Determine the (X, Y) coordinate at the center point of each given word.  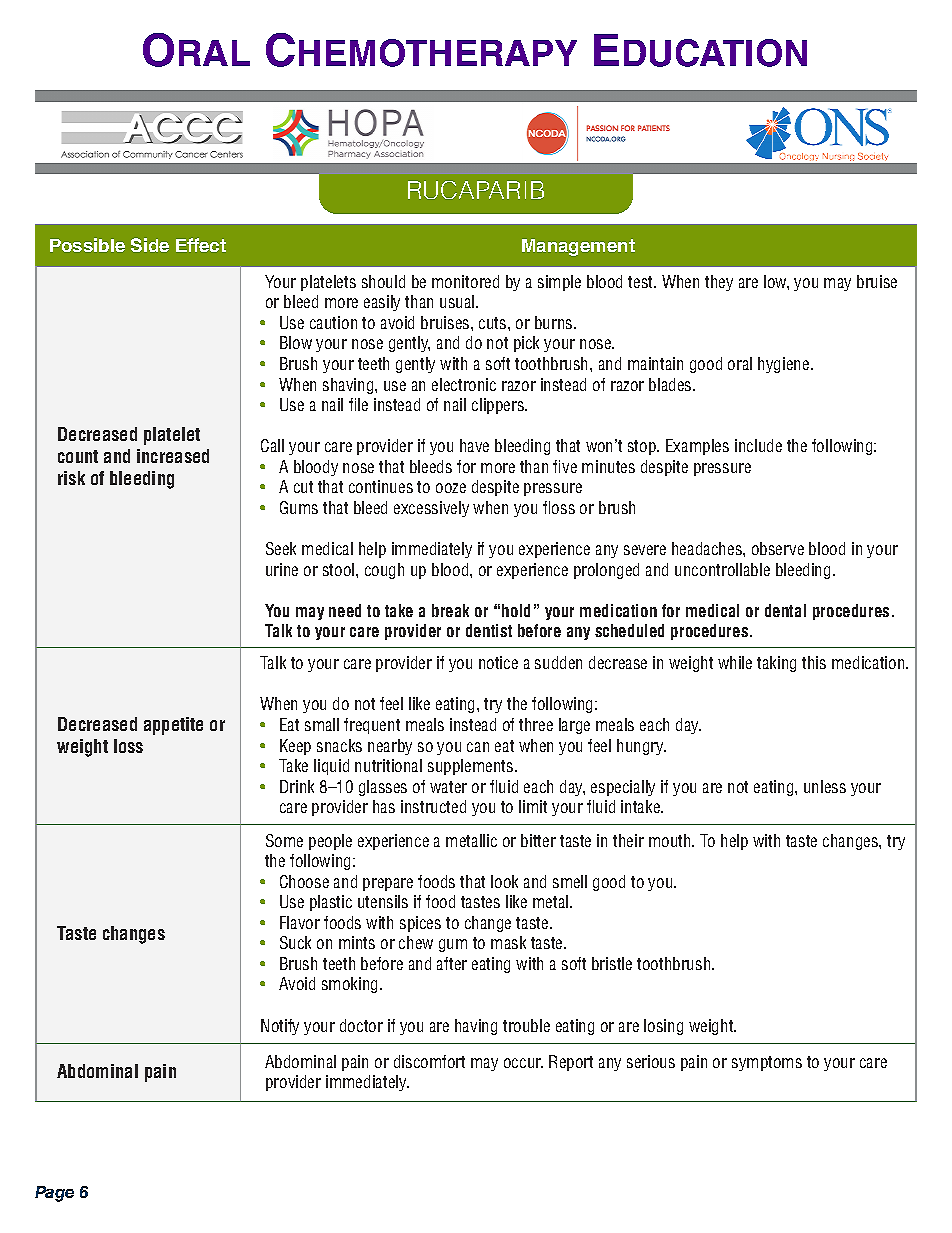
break (450, 610)
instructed (433, 806)
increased (173, 456)
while (735, 662)
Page (54, 1194)
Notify (280, 1027)
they (719, 283)
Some (284, 840)
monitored (465, 281)
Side (150, 245)
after (452, 963)
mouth (671, 840)
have (474, 445)
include (758, 445)
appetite (173, 726)
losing (663, 1027)
